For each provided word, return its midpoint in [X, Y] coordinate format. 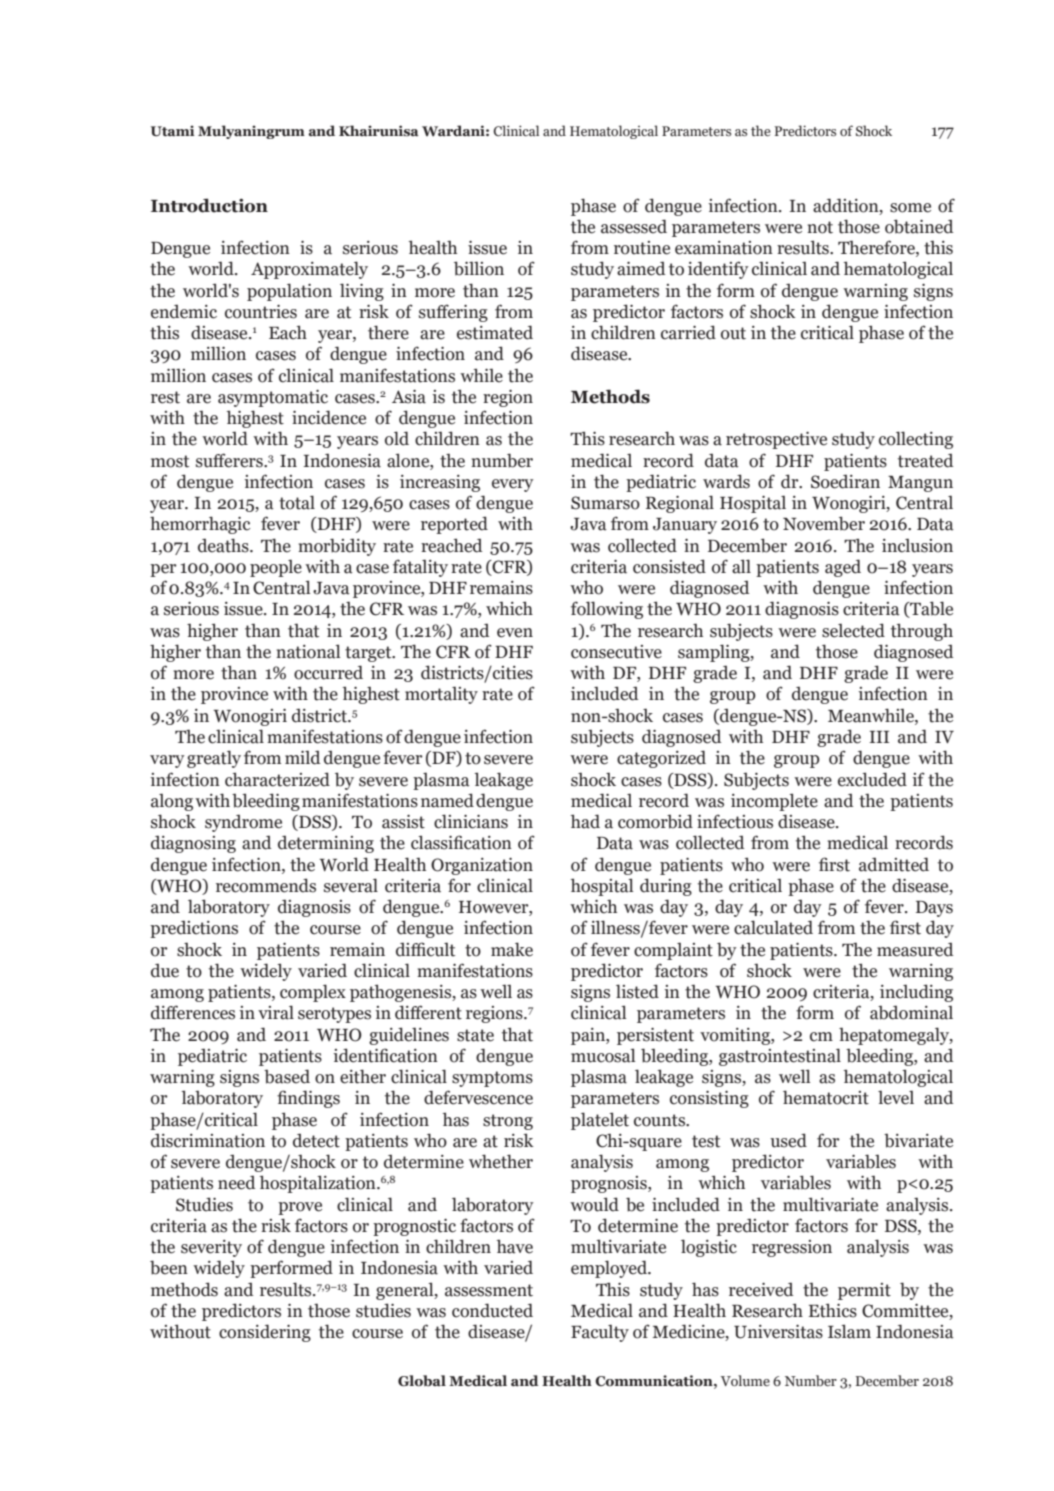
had [585, 821]
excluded [872, 779]
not [820, 227]
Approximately [309, 270]
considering [265, 1333]
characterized [277, 779]
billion [479, 268]
